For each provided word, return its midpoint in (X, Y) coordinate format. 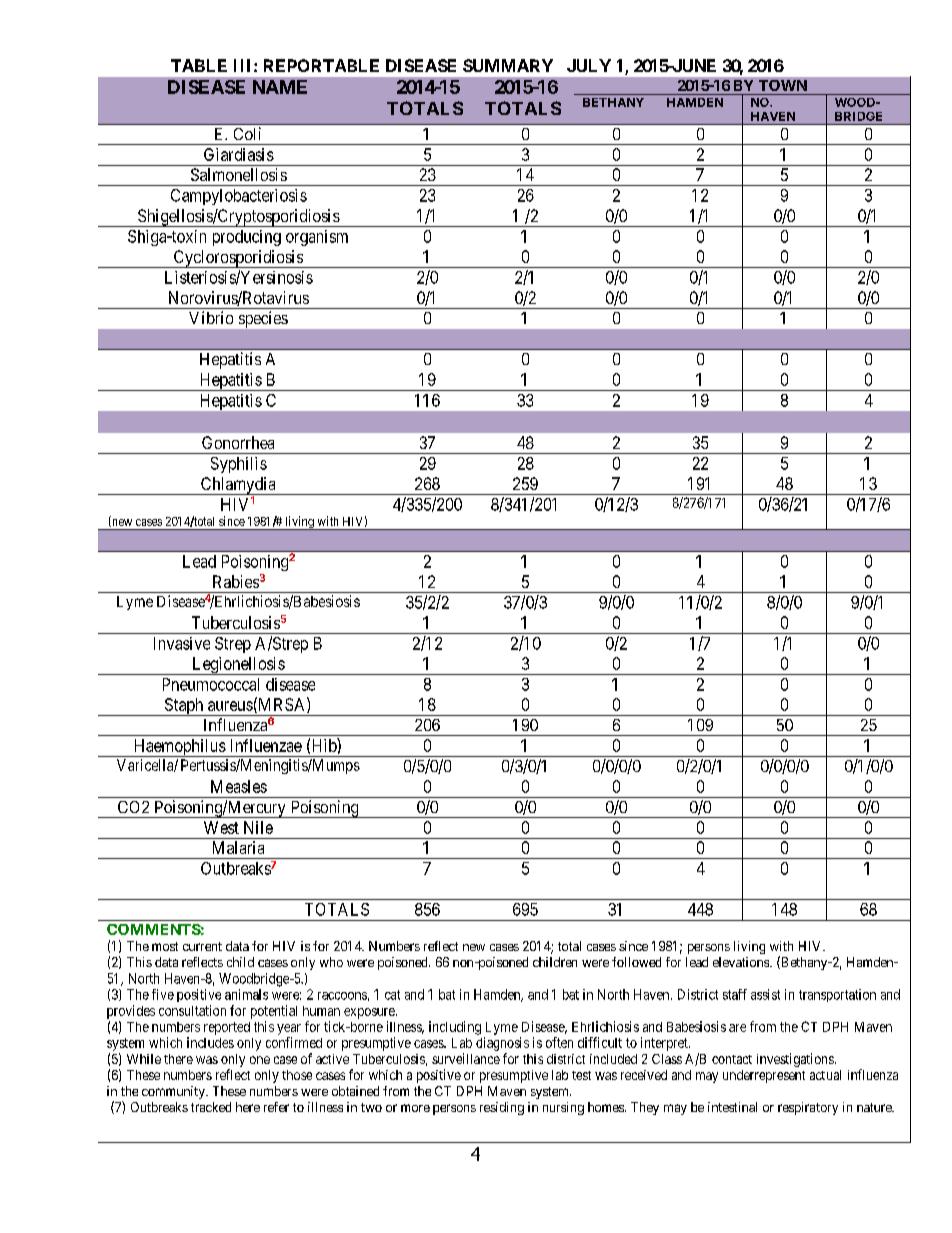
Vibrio (211, 317)
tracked (211, 1107)
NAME (280, 87)
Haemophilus (179, 748)
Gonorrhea (238, 442)
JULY (589, 65)
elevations (742, 962)
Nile (258, 827)
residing (502, 1108)
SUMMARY (508, 65)
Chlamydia (238, 486)
